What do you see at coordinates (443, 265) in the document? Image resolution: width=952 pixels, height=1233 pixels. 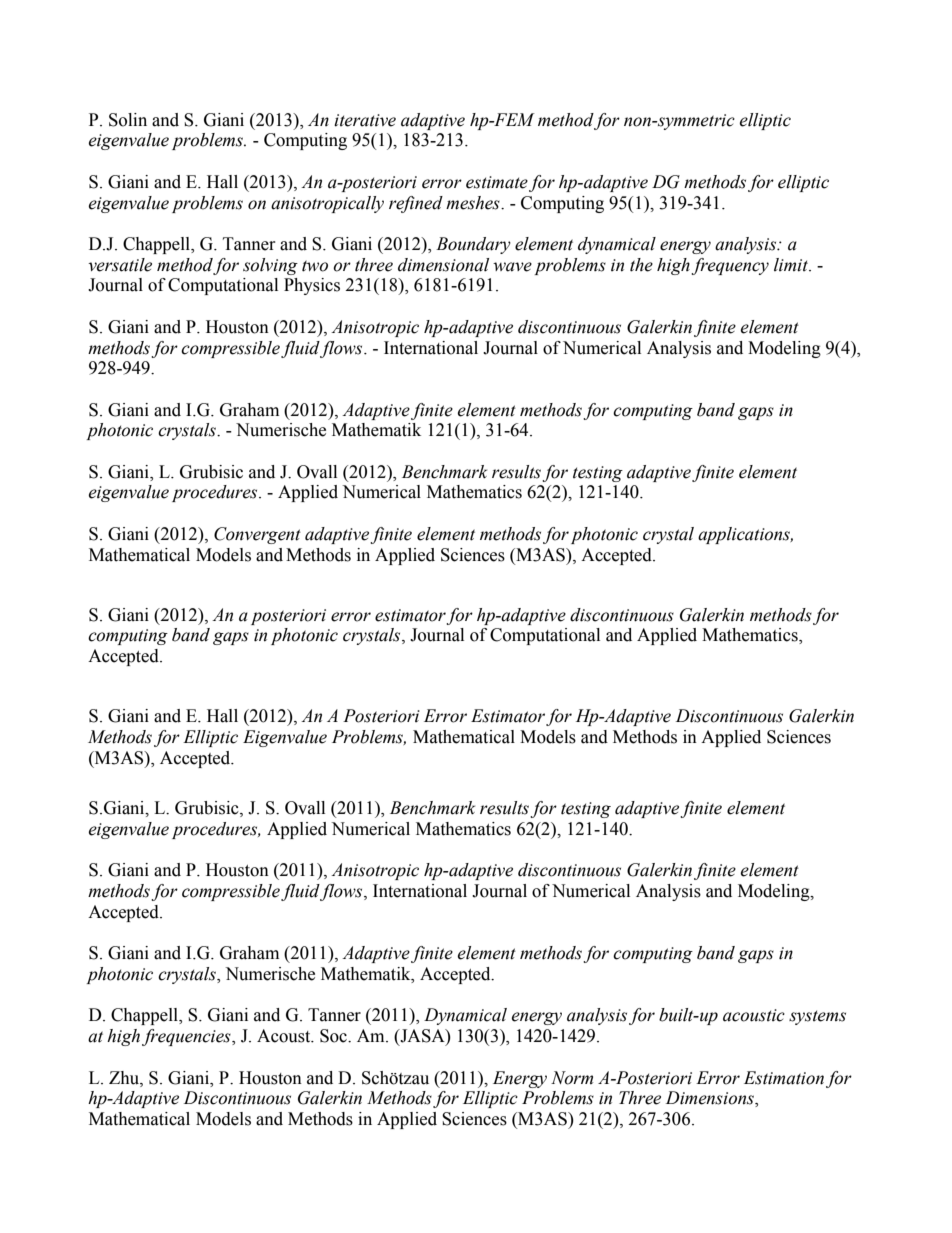 I see `dimensional` at bounding box center [443, 265].
